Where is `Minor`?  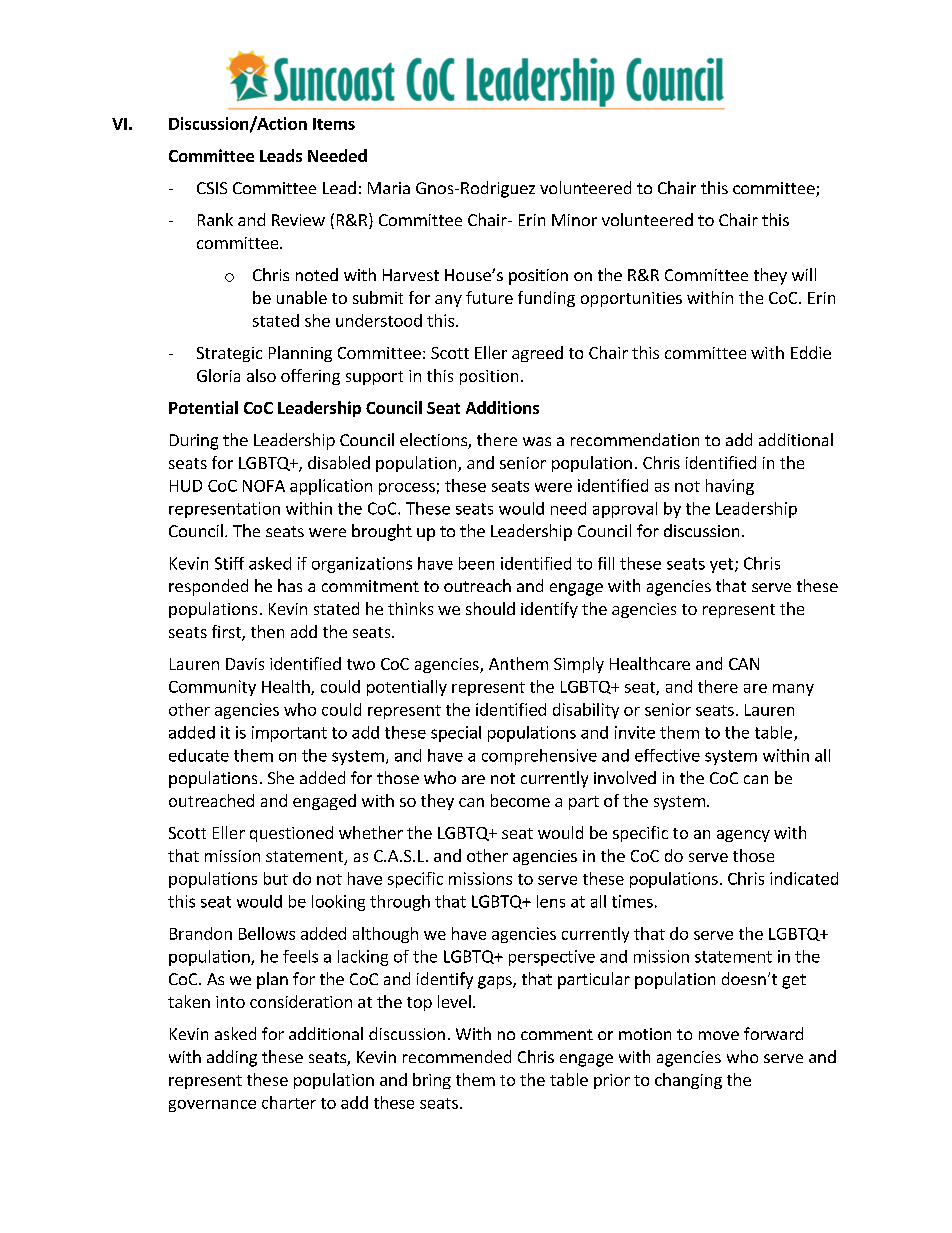 Minor is located at coordinates (574, 220).
